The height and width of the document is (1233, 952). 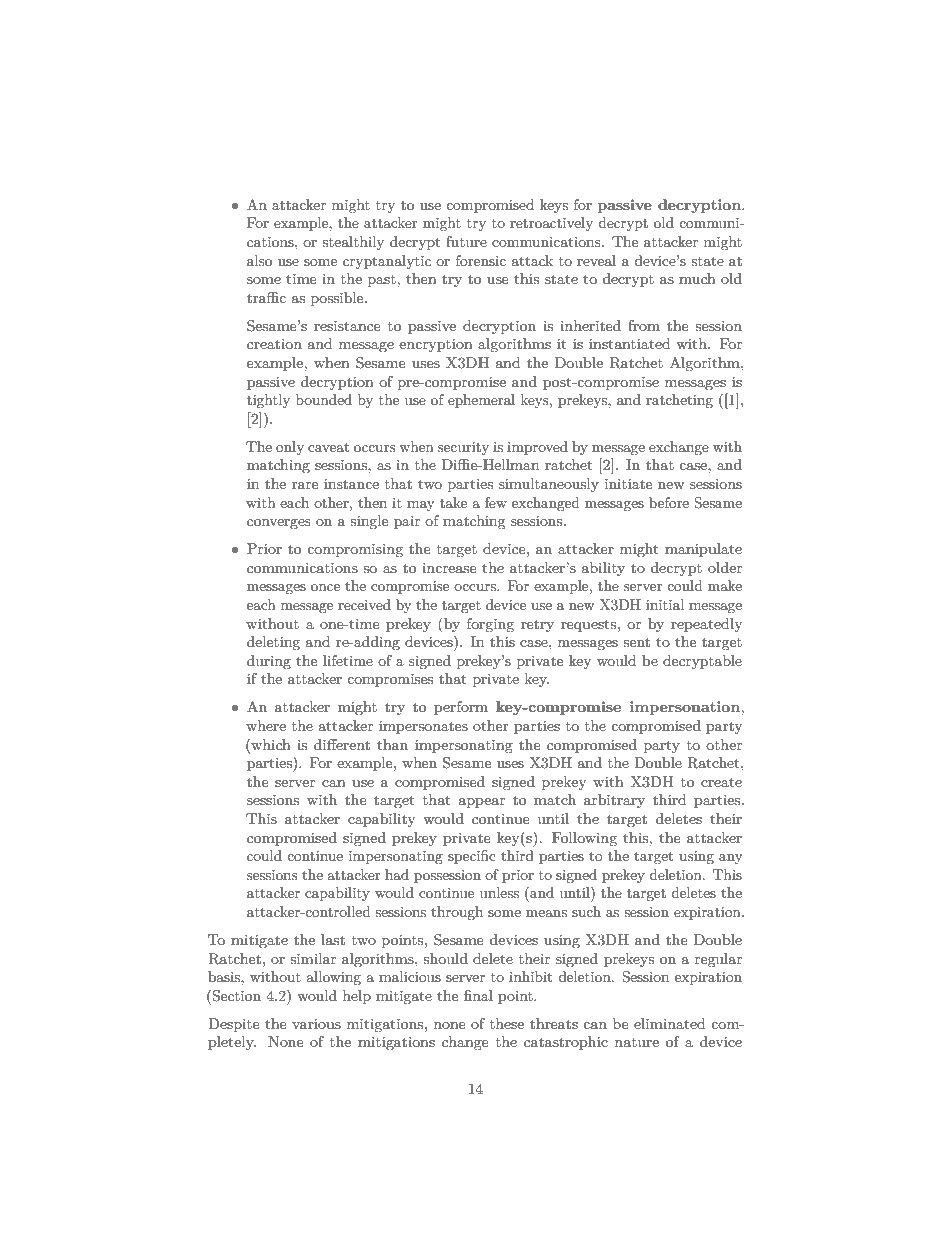 I want to click on final, so click(x=478, y=995).
